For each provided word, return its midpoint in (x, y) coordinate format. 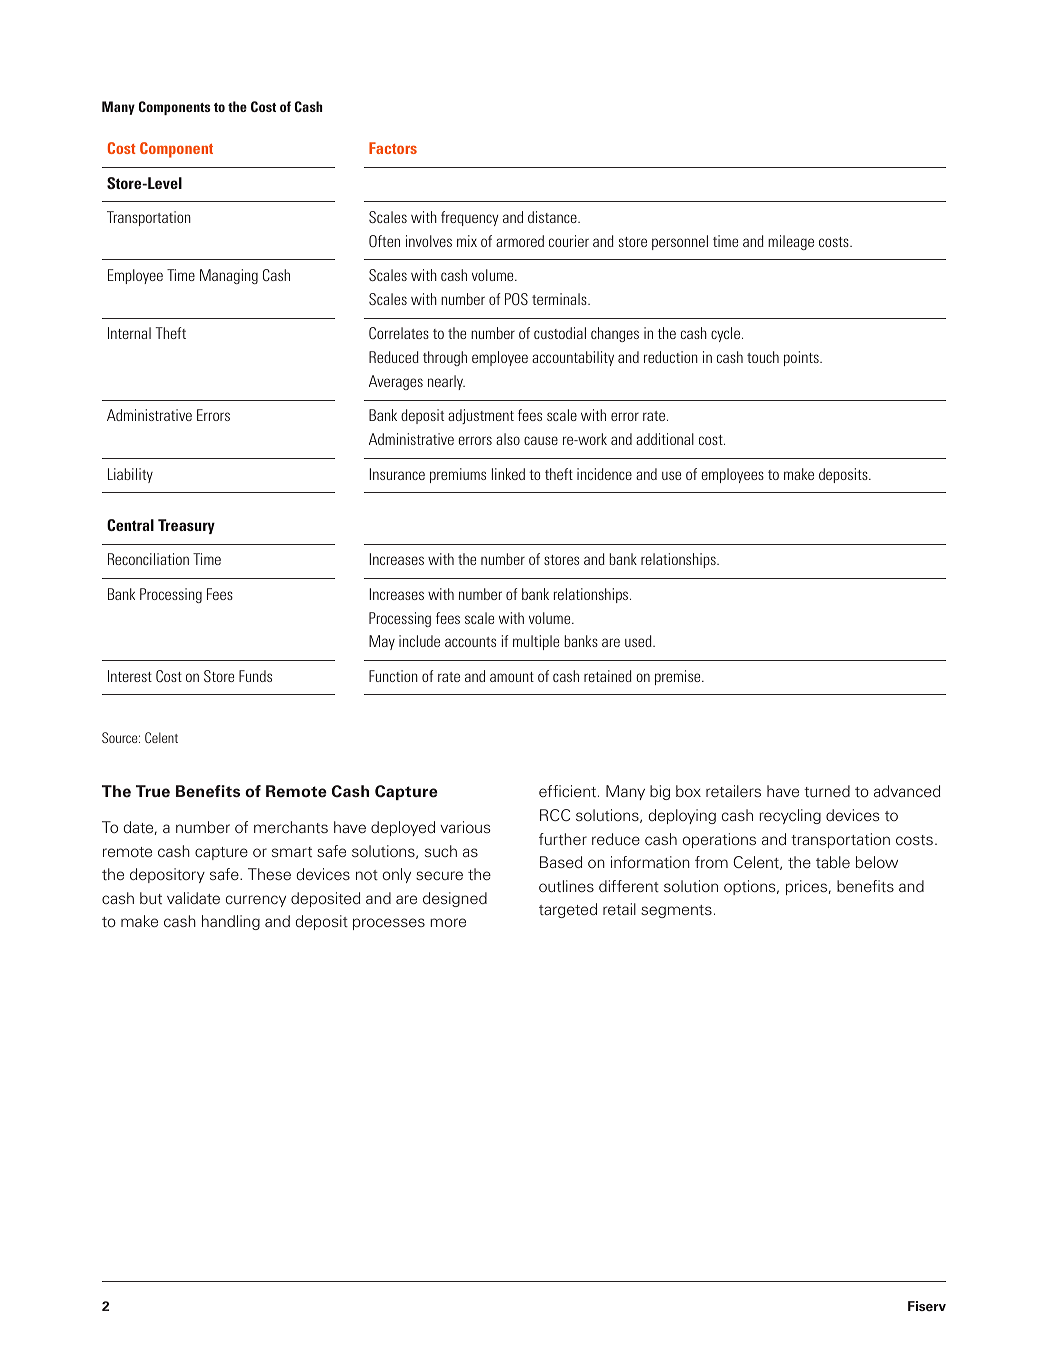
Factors (393, 148)
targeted (568, 910)
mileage (791, 242)
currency (256, 901)
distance (553, 217)
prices (806, 887)
